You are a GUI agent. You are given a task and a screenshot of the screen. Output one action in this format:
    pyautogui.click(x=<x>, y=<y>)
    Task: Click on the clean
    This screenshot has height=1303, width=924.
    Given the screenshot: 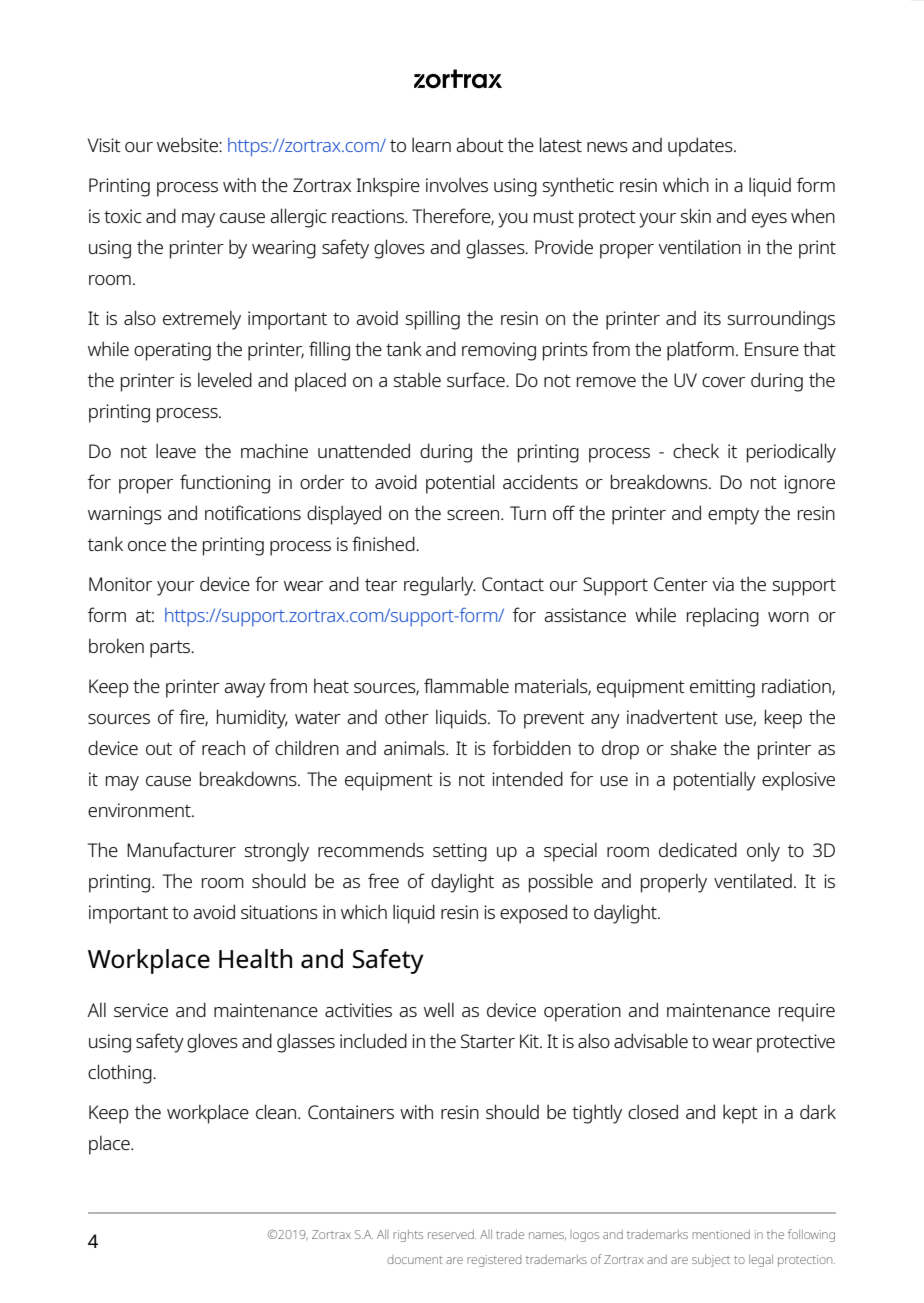 What is the action you would take?
    pyautogui.click(x=277, y=1111)
